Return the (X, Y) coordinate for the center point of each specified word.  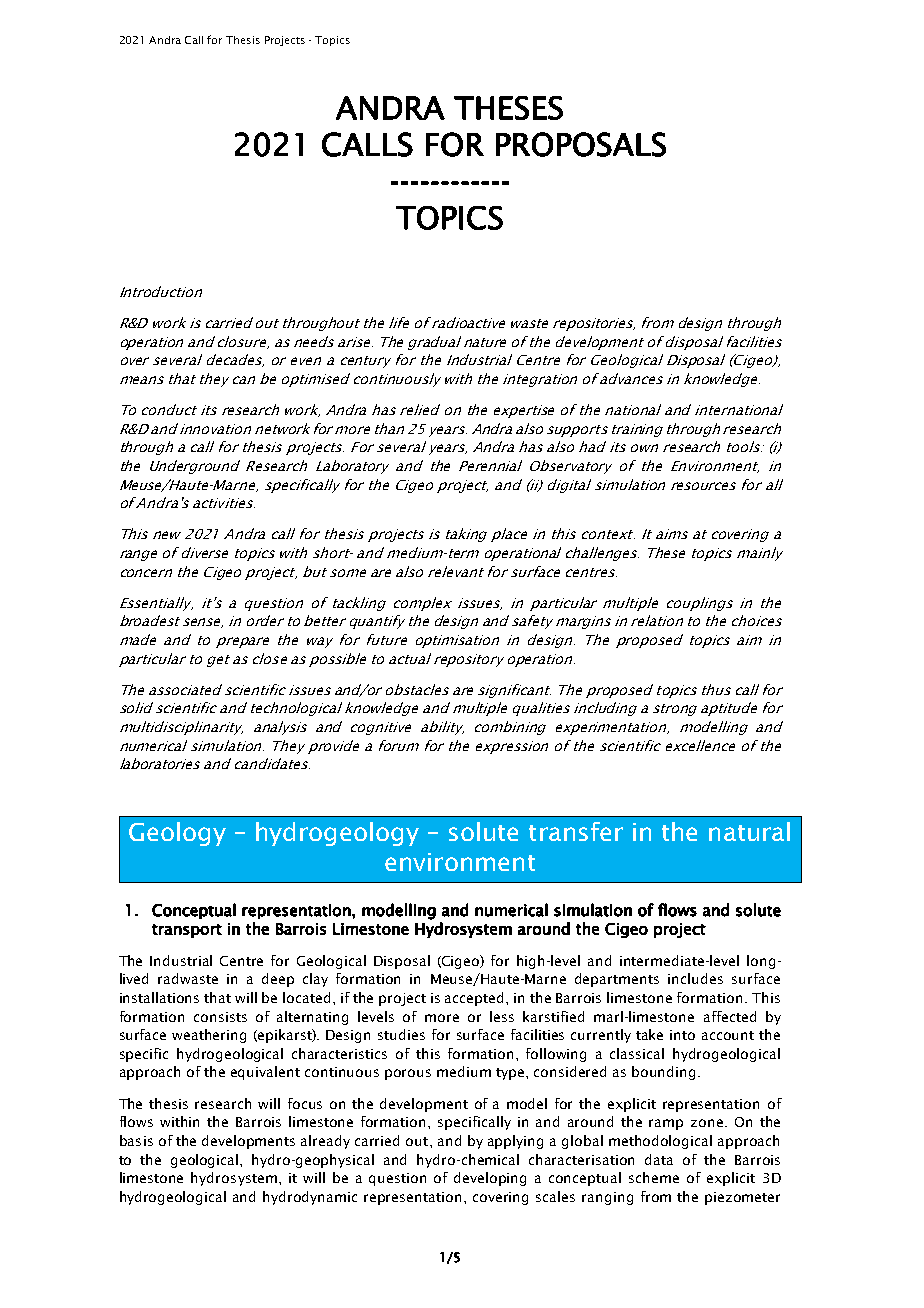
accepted (476, 999)
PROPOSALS (581, 144)
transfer (576, 831)
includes (695, 978)
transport (187, 931)
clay (315, 980)
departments (617, 980)
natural (749, 831)
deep (278, 980)
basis (136, 1140)
